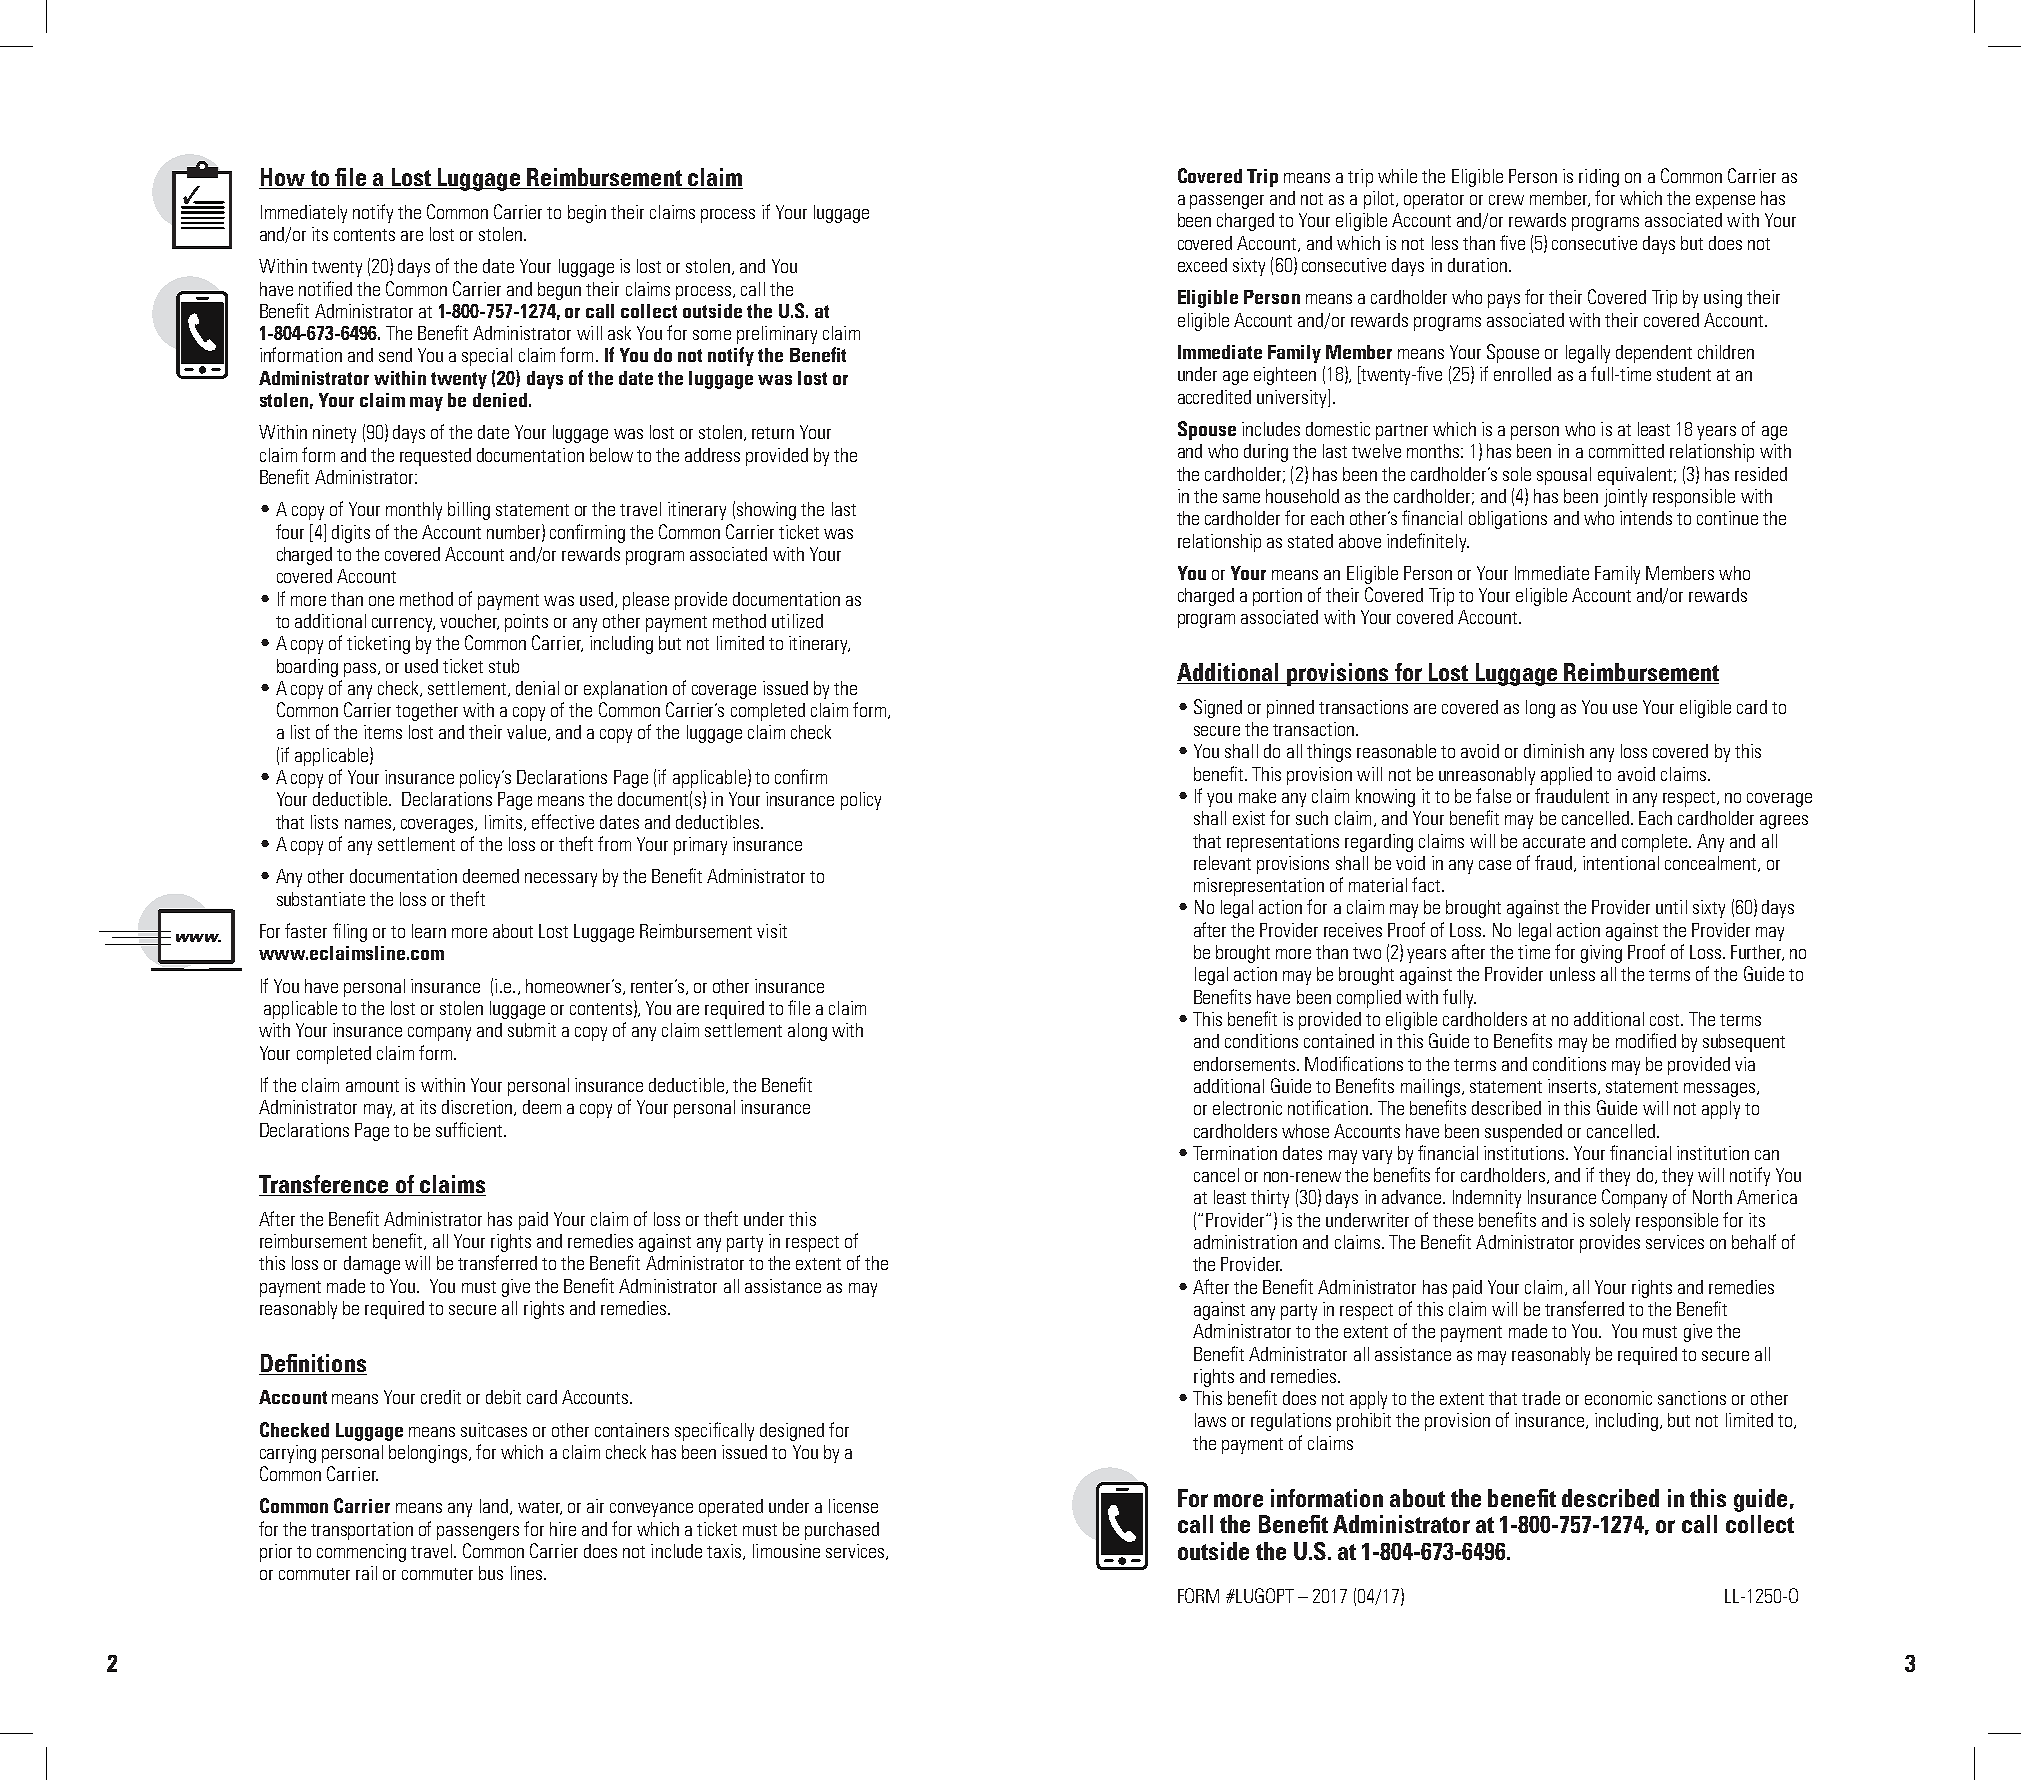  What do you see at coordinates (1554, 751) in the screenshot?
I see `diminish` at bounding box center [1554, 751].
